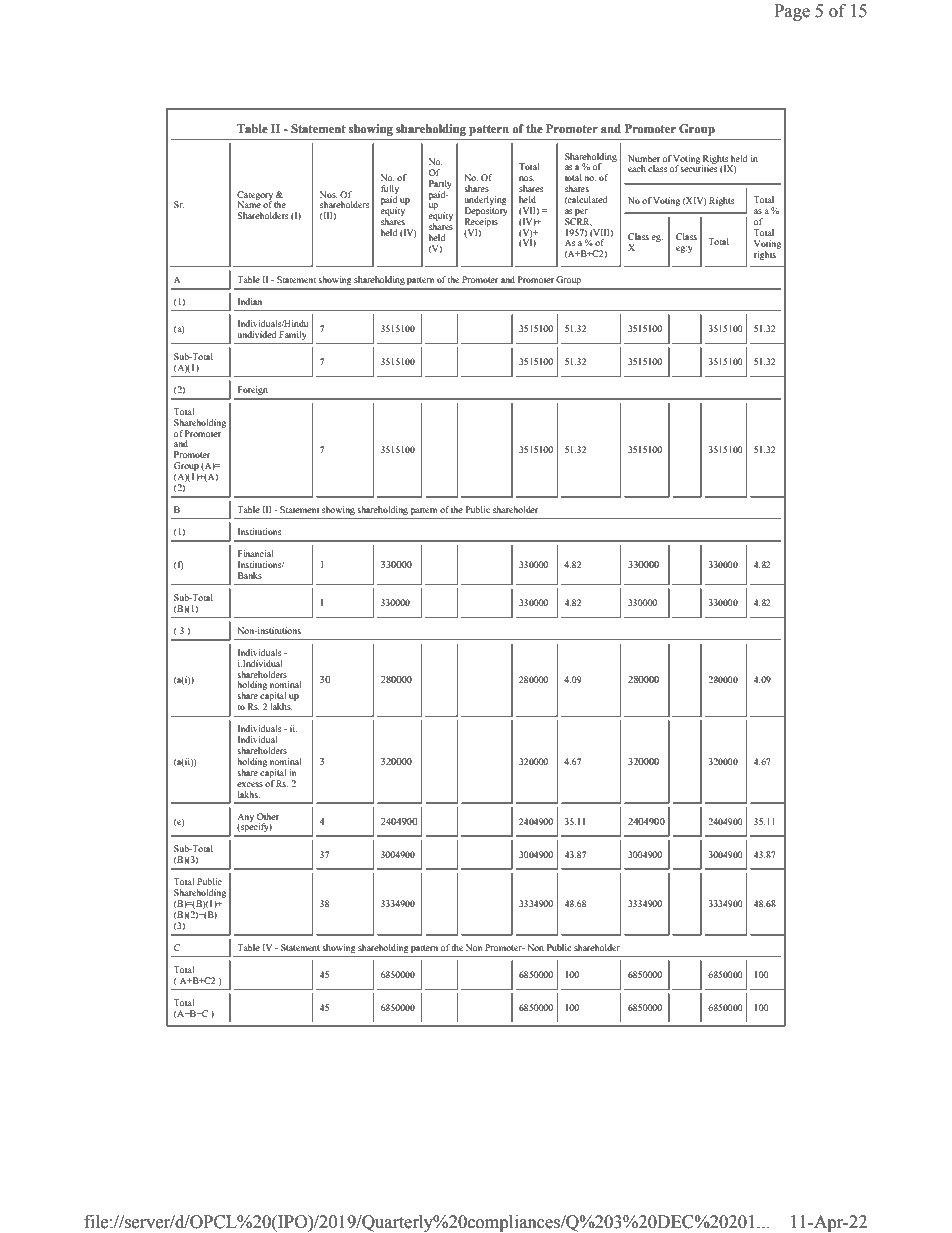  I want to click on Any, so click(245, 818).
